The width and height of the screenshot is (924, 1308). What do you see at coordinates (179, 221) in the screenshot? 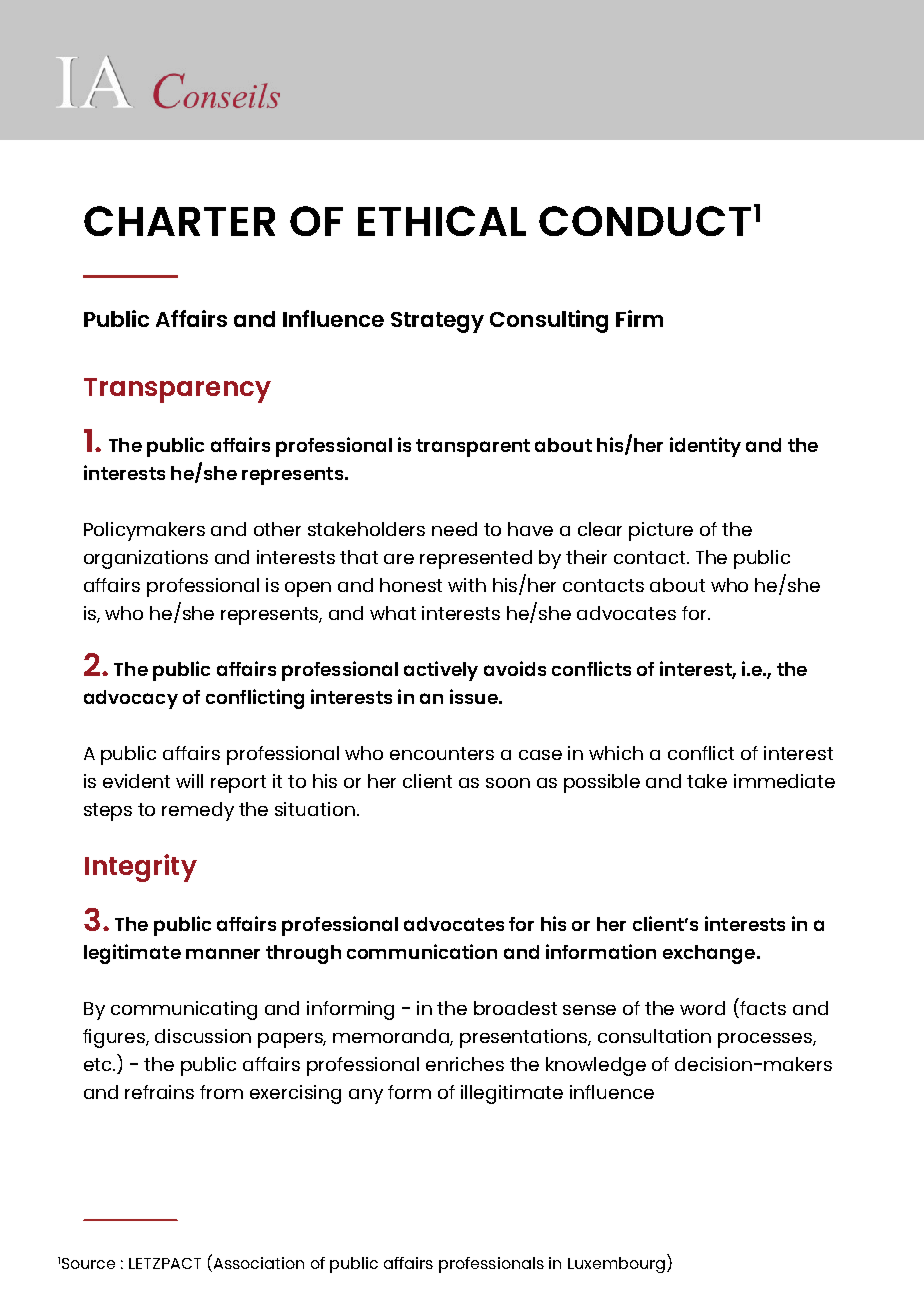
I see `CHARTER` at bounding box center [179, 221].
